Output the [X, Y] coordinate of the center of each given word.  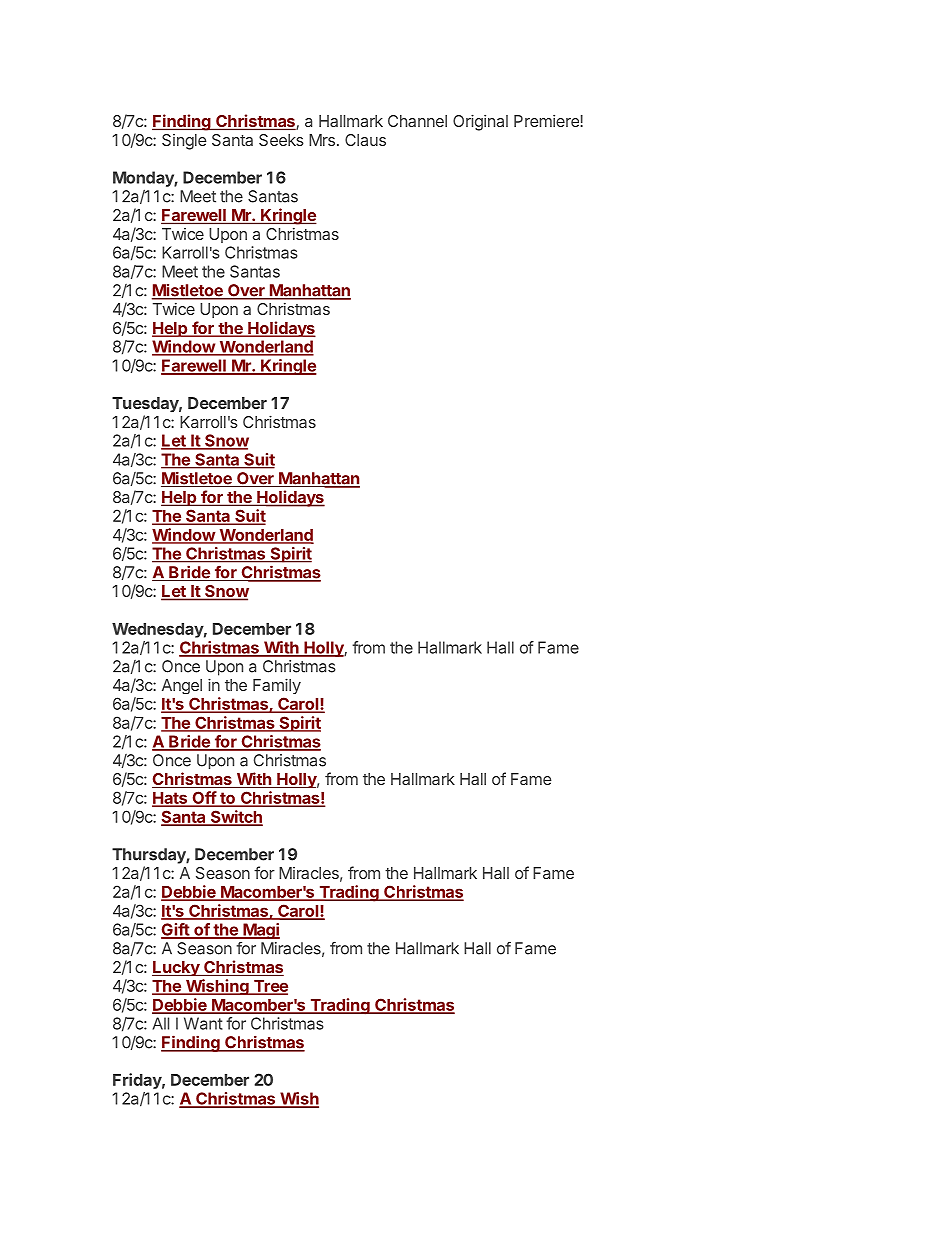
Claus [365, 140]
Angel [182, 686]
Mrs [322, 140]
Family [277, 686]
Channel [417, 121]
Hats [171, 799]
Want [203, 1023]
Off [204, 799]
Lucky [177, 968]
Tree [269, 987]
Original [480, 122]
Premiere [547, 121]
